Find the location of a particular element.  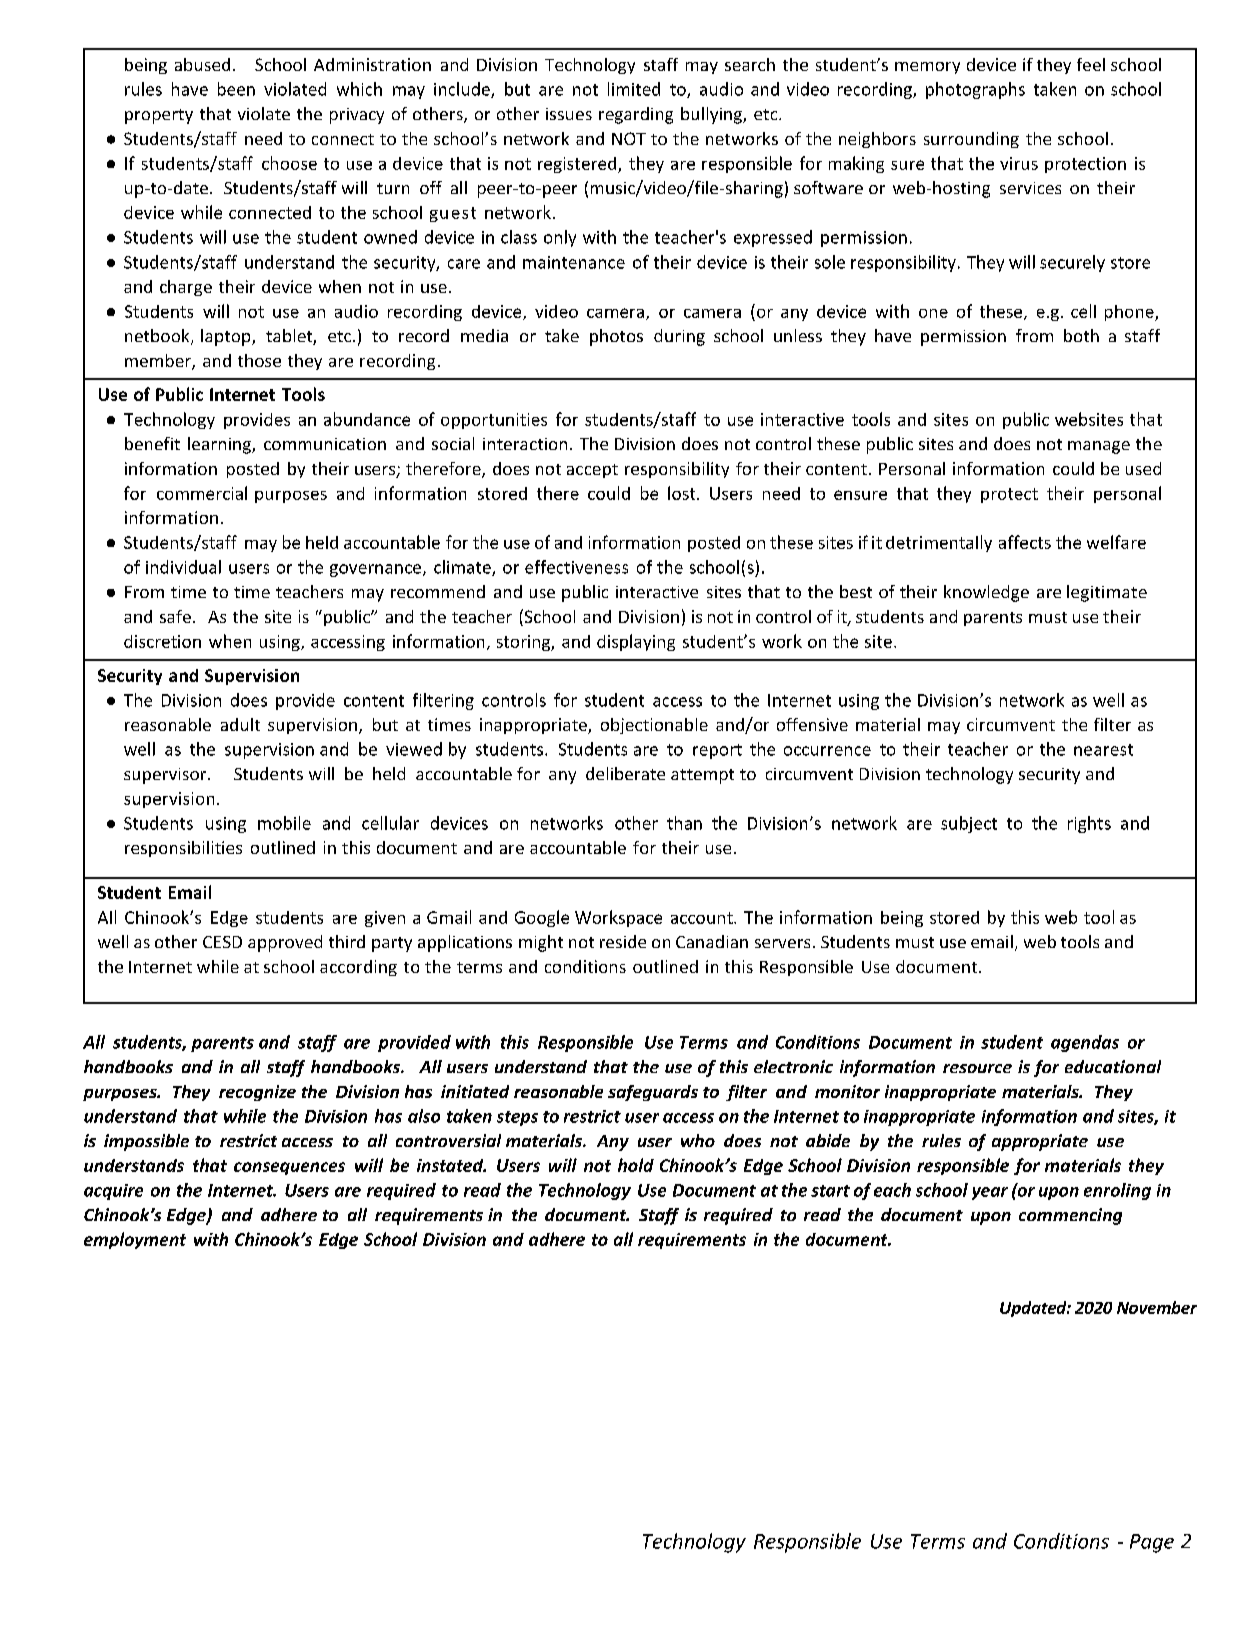

mobile is located at coordinates (284, 823).
